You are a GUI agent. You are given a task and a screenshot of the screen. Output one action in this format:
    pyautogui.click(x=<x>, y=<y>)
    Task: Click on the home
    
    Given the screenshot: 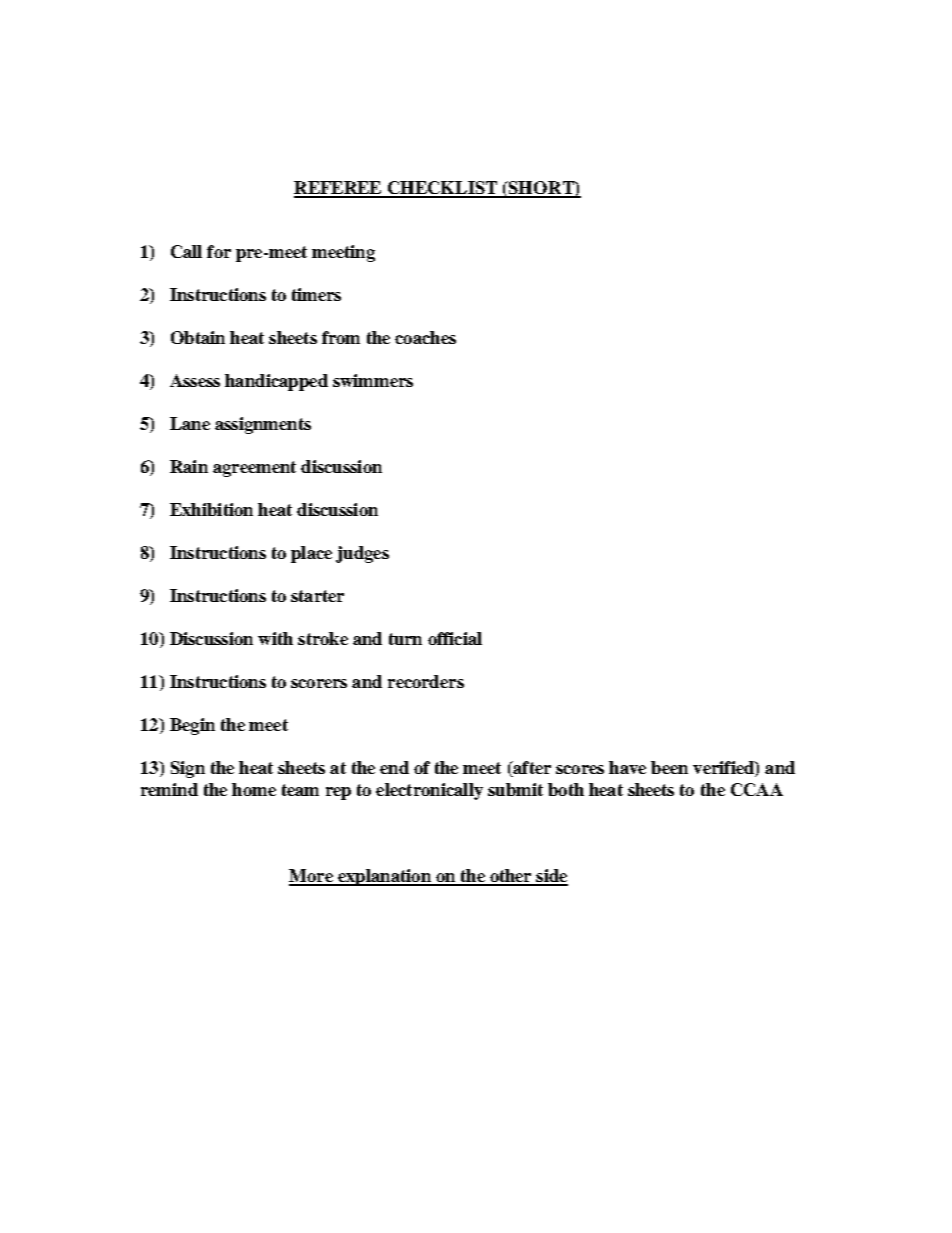 What is the action you would take?
    pyautogui.click(x=254, y=789)
